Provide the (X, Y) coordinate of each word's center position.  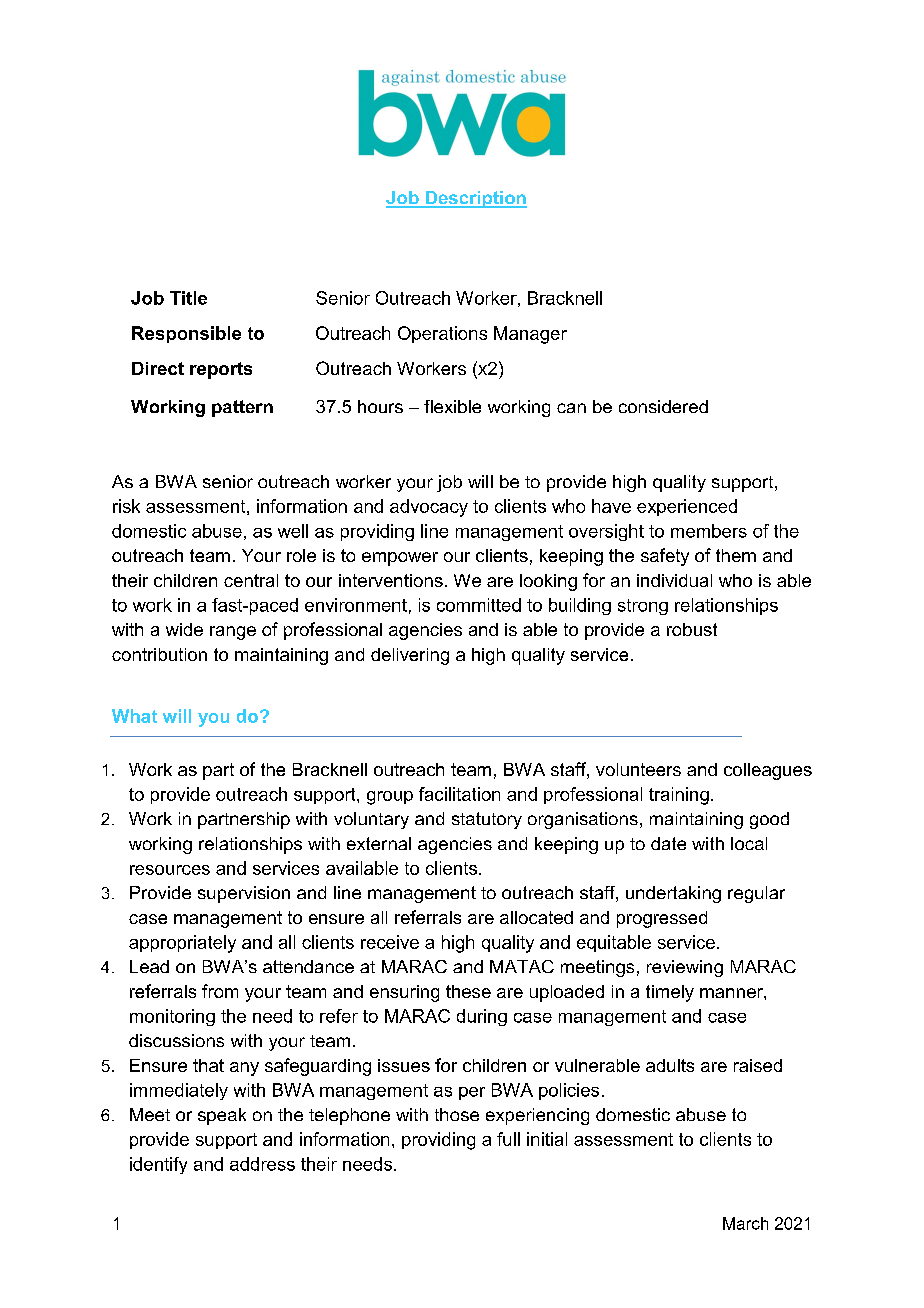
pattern (242, 408)
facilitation (459, 794)
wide (184, 629)
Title (188, 298)
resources (170, 870)
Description (475, 199)
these (468, 991)
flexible (452, 406)
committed (479, 605)
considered (663, 406)
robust (692, 629)
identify (158, 1165)
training (679, 796)
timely (670, 993)
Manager (530, 335)
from (220, 991)
